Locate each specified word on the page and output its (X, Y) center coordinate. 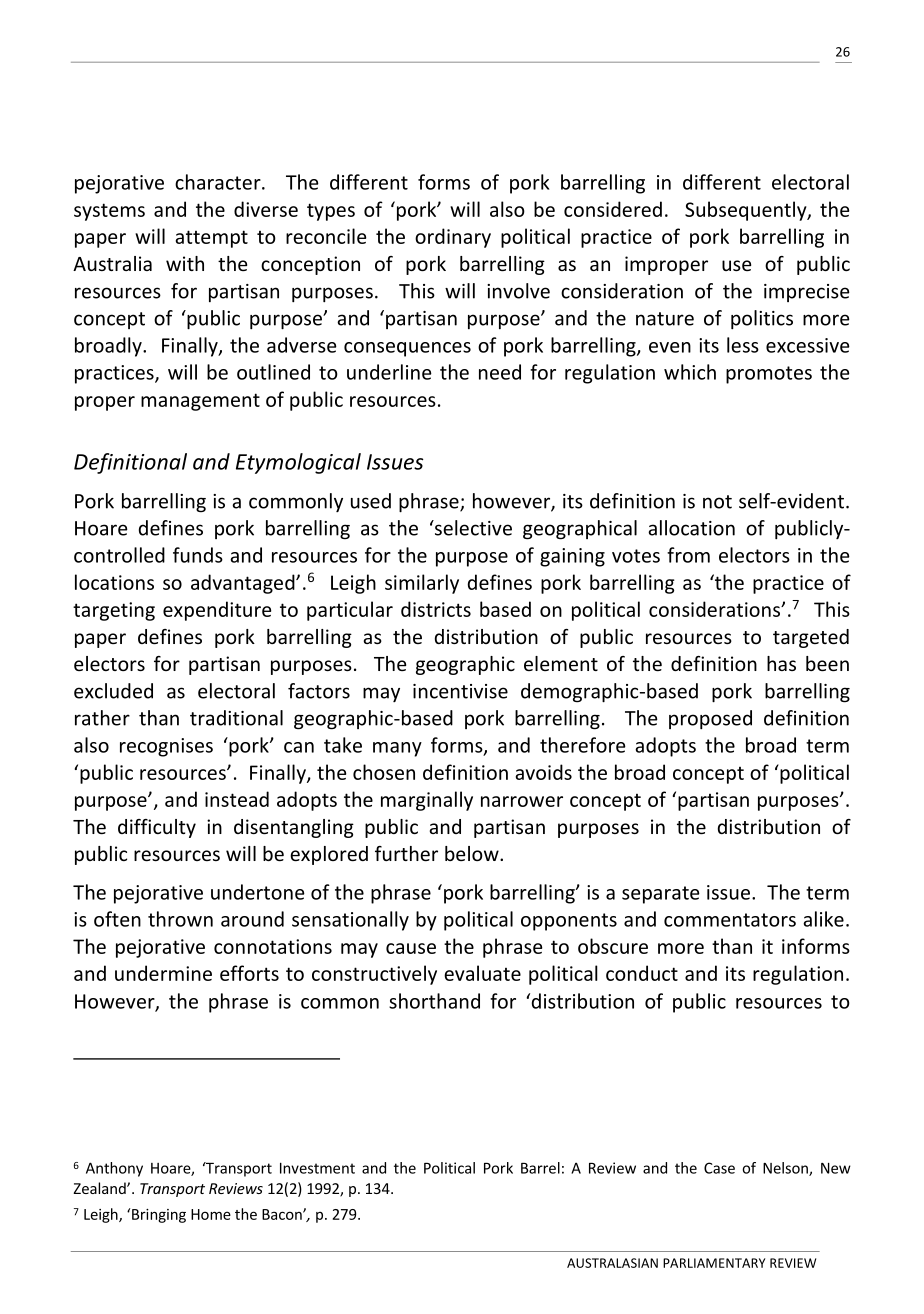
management (200, 402)
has (781, 663)
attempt (211, 239)
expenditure (217, 611)
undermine (163, 973)
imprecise (807, 293)
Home (211, 1214)
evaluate (482, 973)
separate (661, 895)
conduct (642, 973)
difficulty (157, 828)
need (500, 372)
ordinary (453, 238)
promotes (769, 375)
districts (436, 609)
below (473, 853)
